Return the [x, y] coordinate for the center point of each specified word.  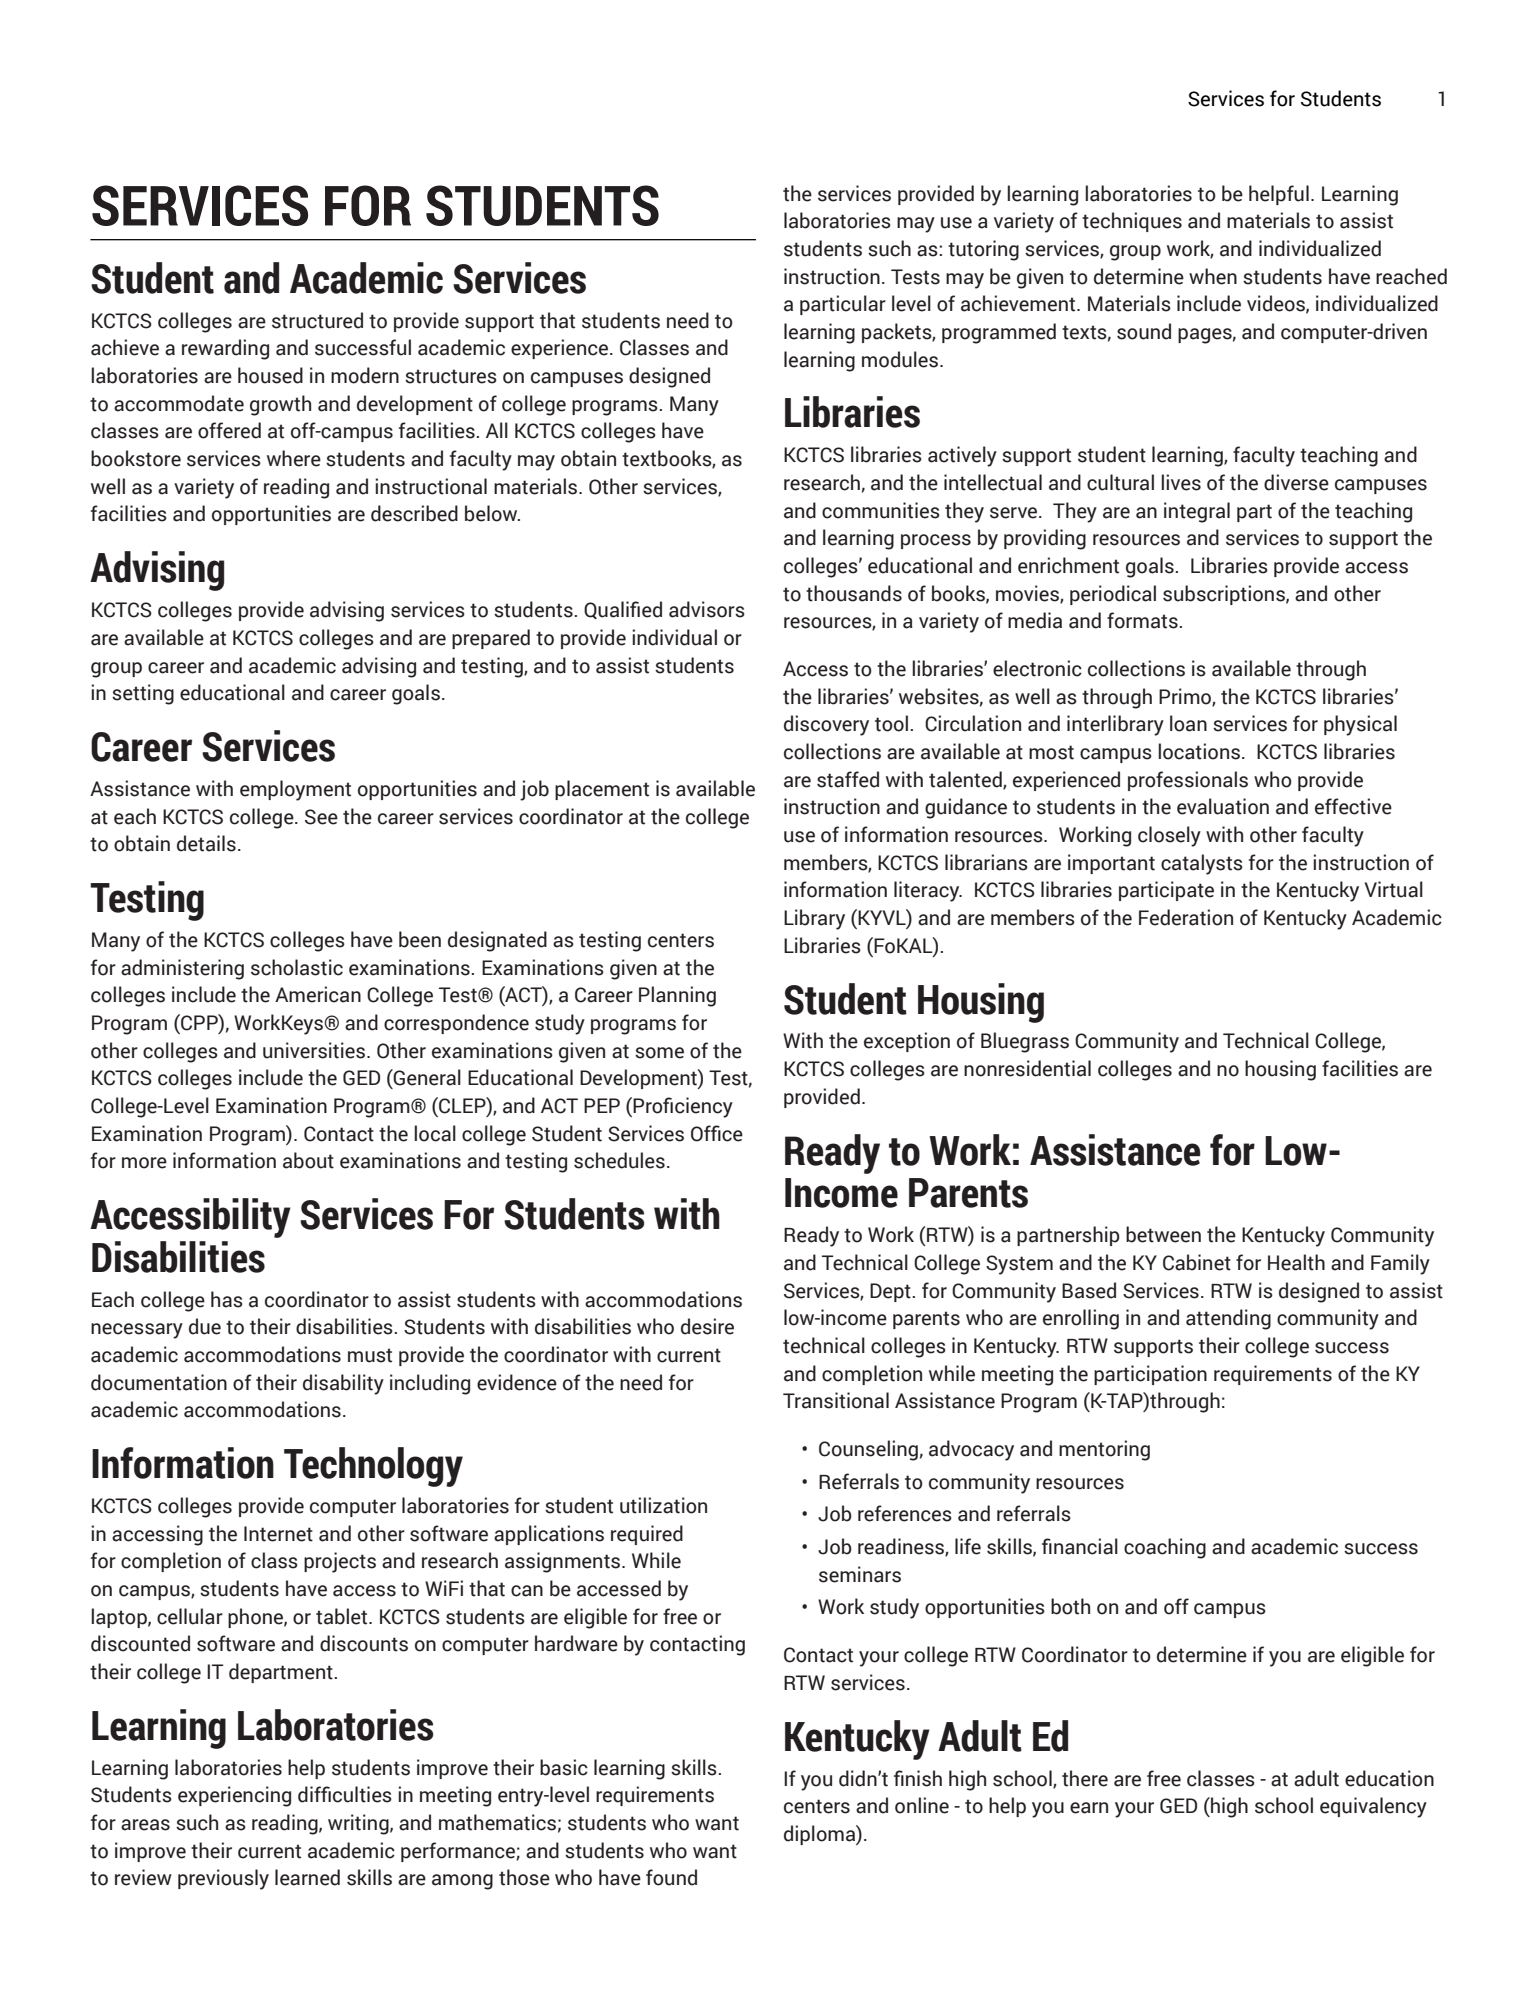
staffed [848, 779]
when [1213, 276]
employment [295, 790]
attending [1228, 1319]
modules [901, 359]
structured [317, 320]
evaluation [1223, 806]
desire [707, 1326]
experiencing [234, 1796]
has [227, 1299]
